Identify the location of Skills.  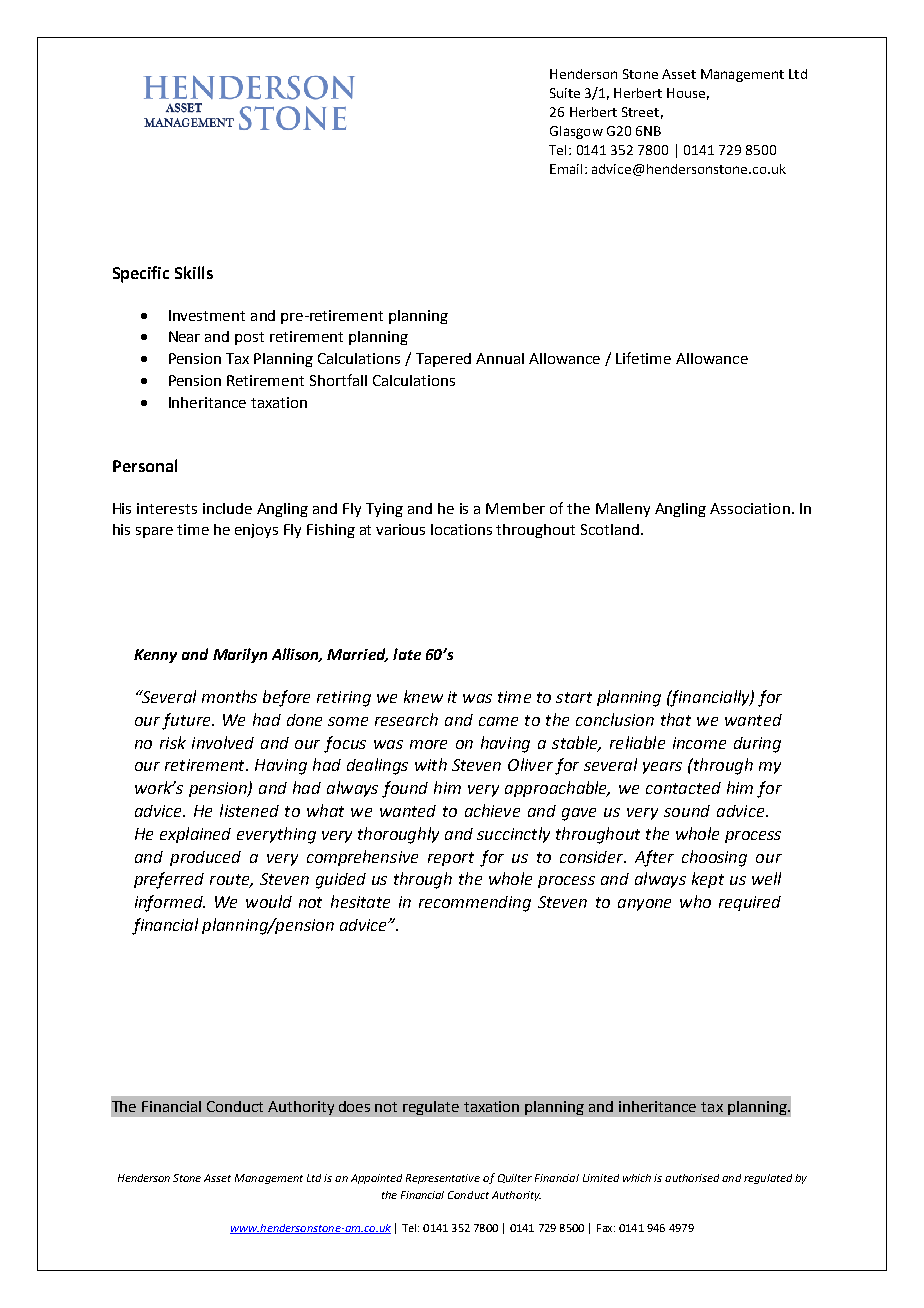
(194, 272).
